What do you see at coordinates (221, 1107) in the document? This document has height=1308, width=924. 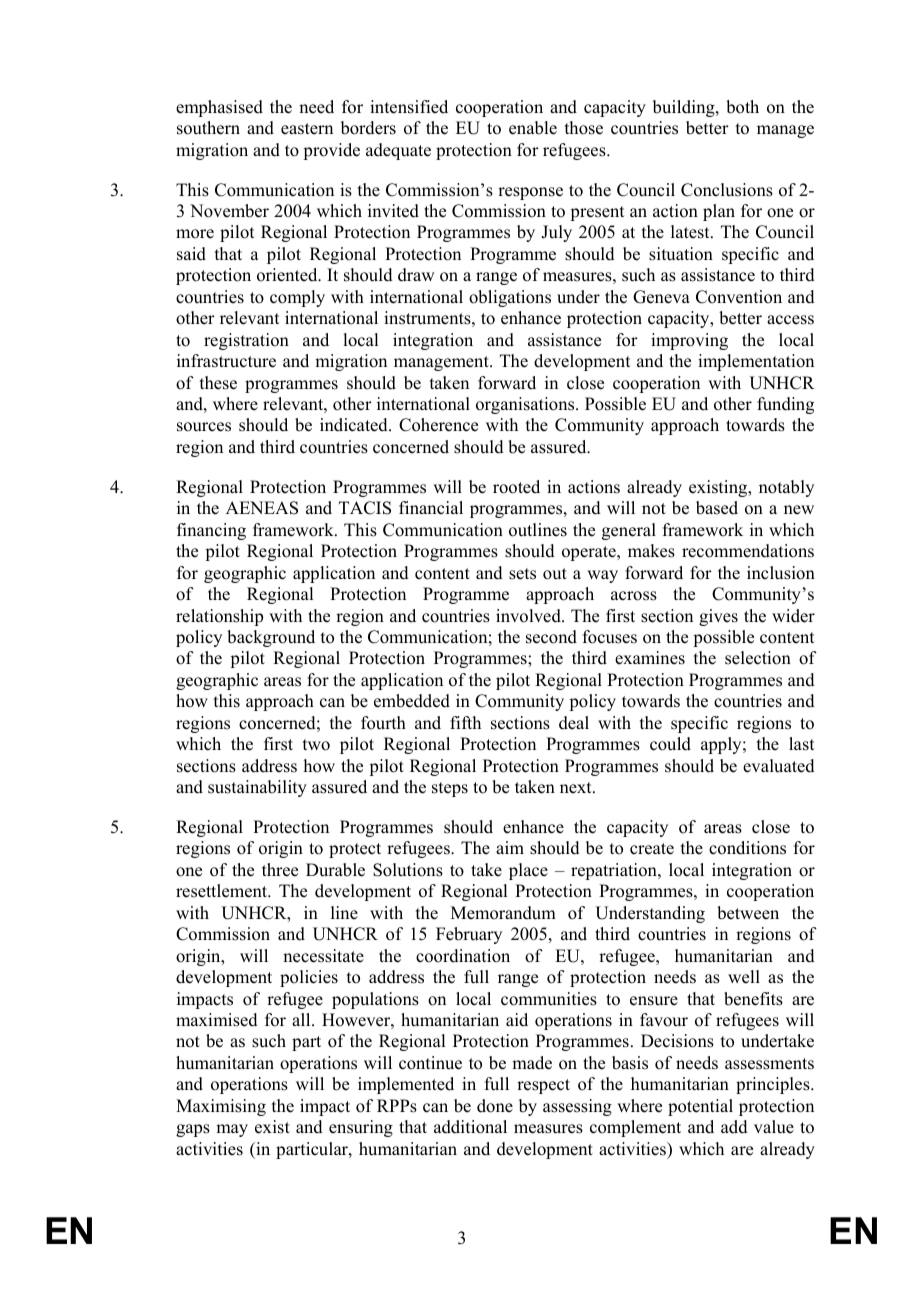 I see `Maximising` at bounding box center [221, 1107].
